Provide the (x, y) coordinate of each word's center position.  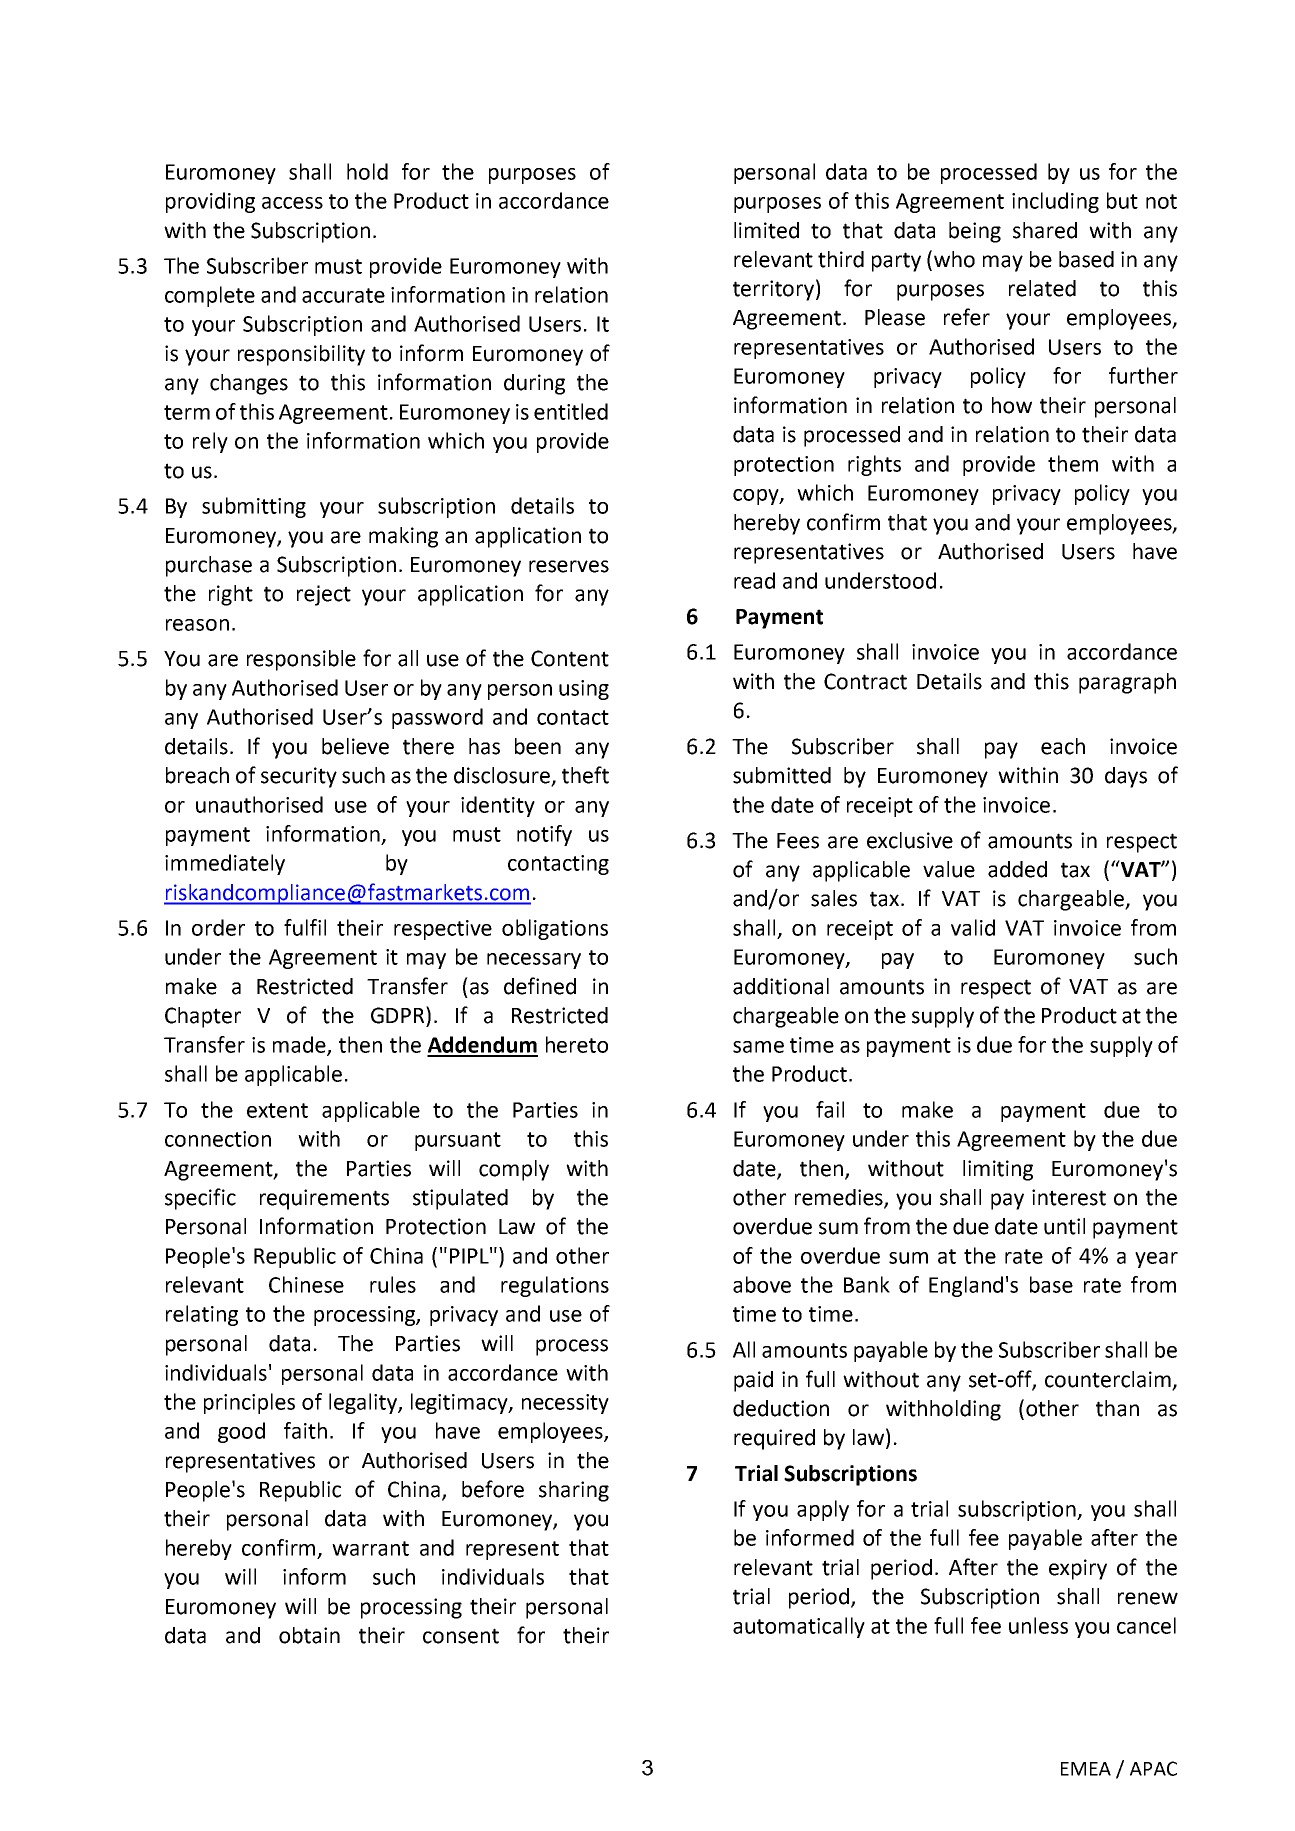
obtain (309, 1635)
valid (973, 927)
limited (766, 230)
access (292, 203)
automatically (799, 1627)
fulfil (305, 927)
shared (1045, 230)
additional (781, 986)
